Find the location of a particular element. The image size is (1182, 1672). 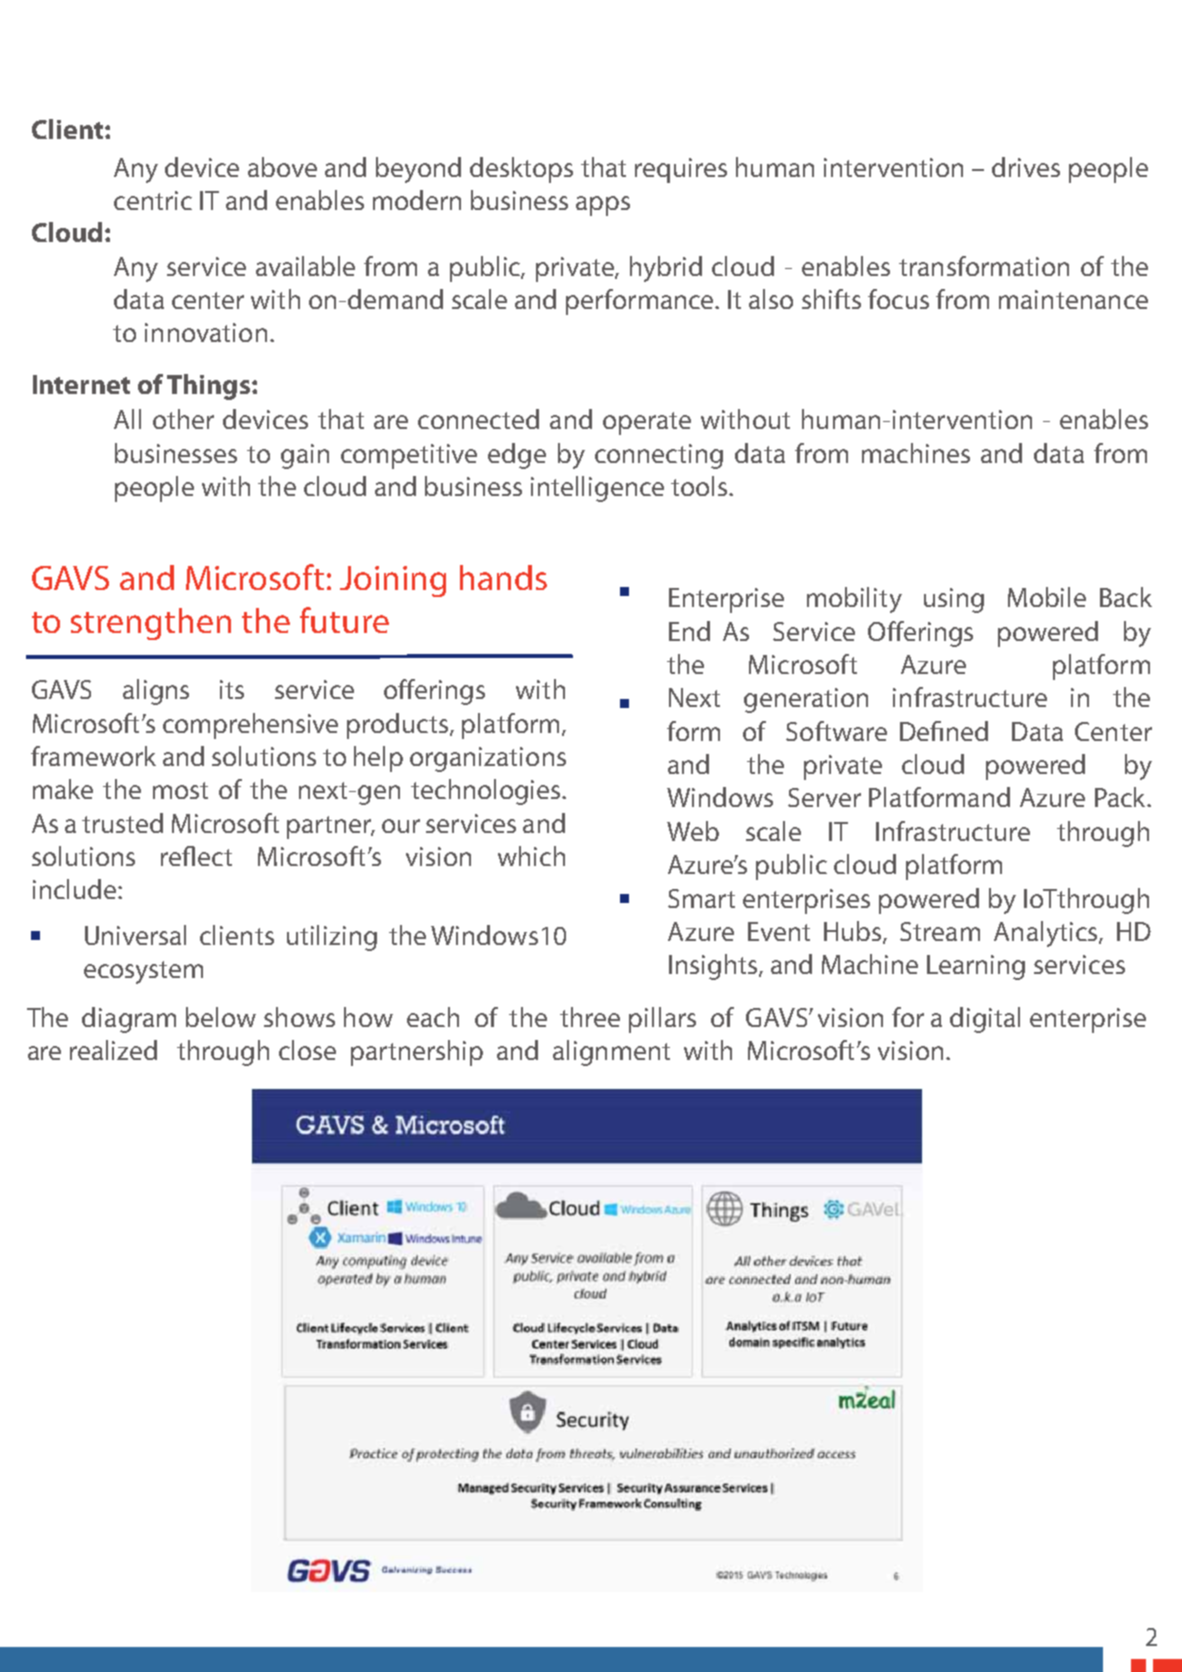

which is located at coordinates (531, 856).
